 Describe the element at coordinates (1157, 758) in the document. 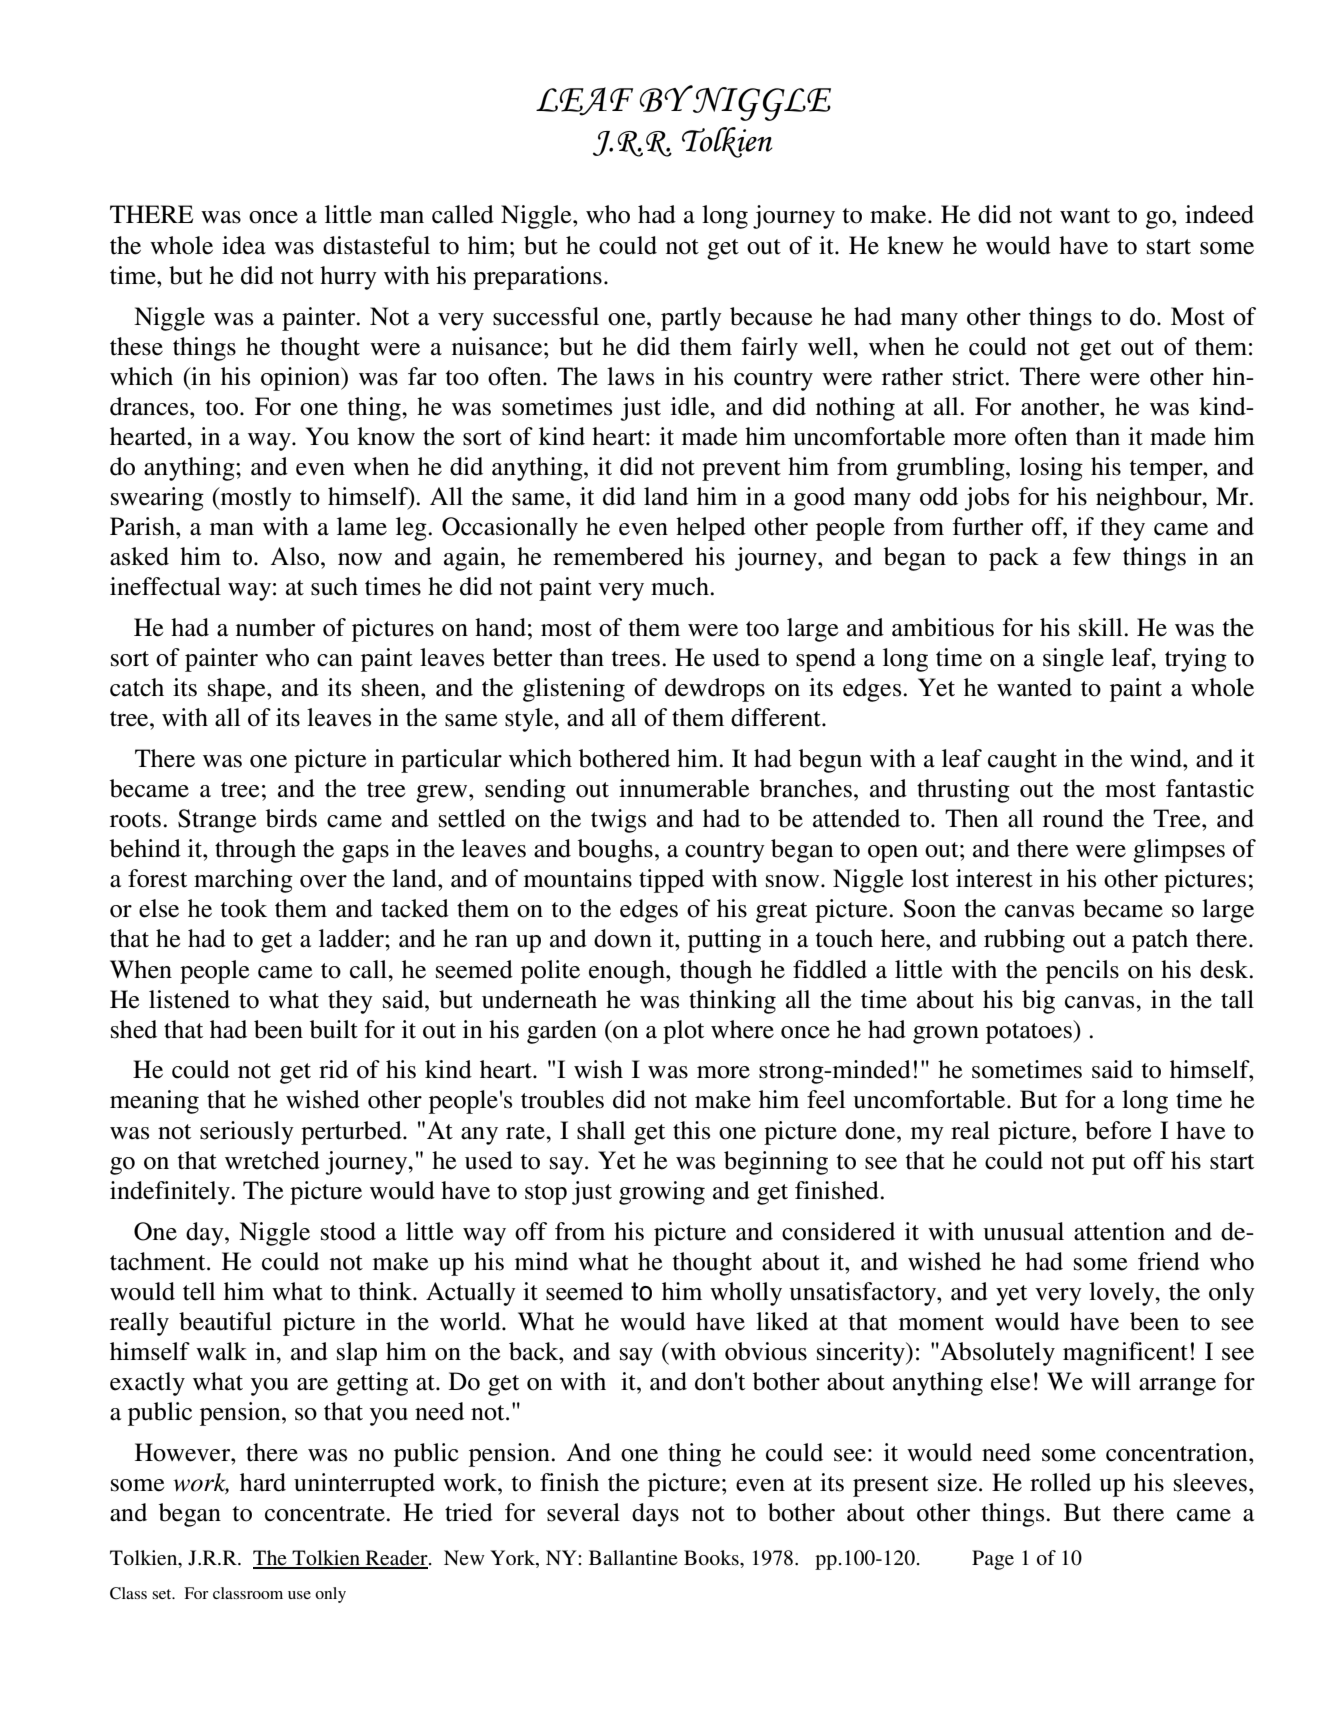

I see `wind` at that location.
